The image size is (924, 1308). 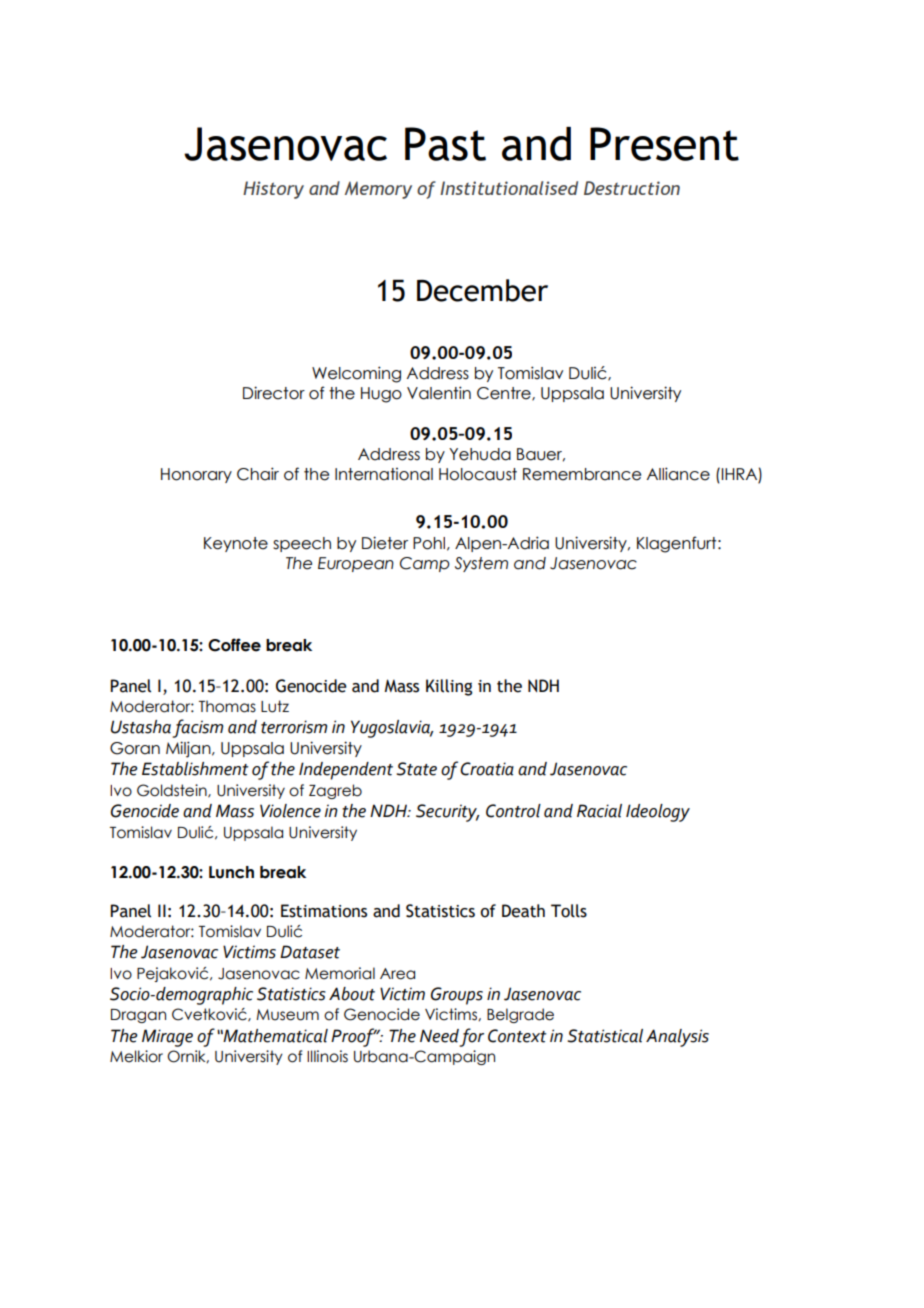 I want to click on Memory, so click(x=378, y=190).
